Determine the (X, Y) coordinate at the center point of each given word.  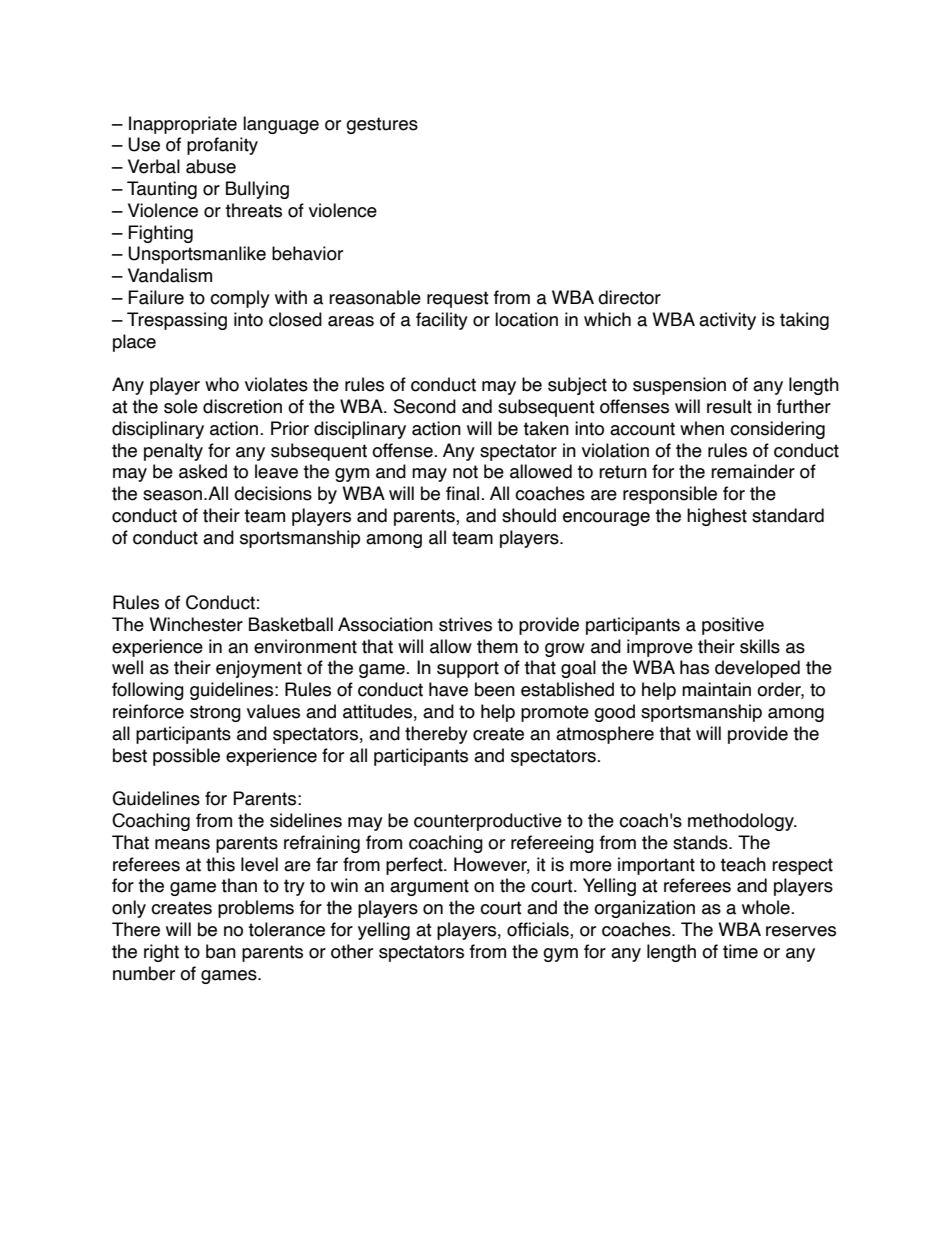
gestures (382, 125)
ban (221, 951)
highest (717, 517)
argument (429, 887)
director (629, 297)
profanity (222, 146)
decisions (273, 493)
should (529, 515)
